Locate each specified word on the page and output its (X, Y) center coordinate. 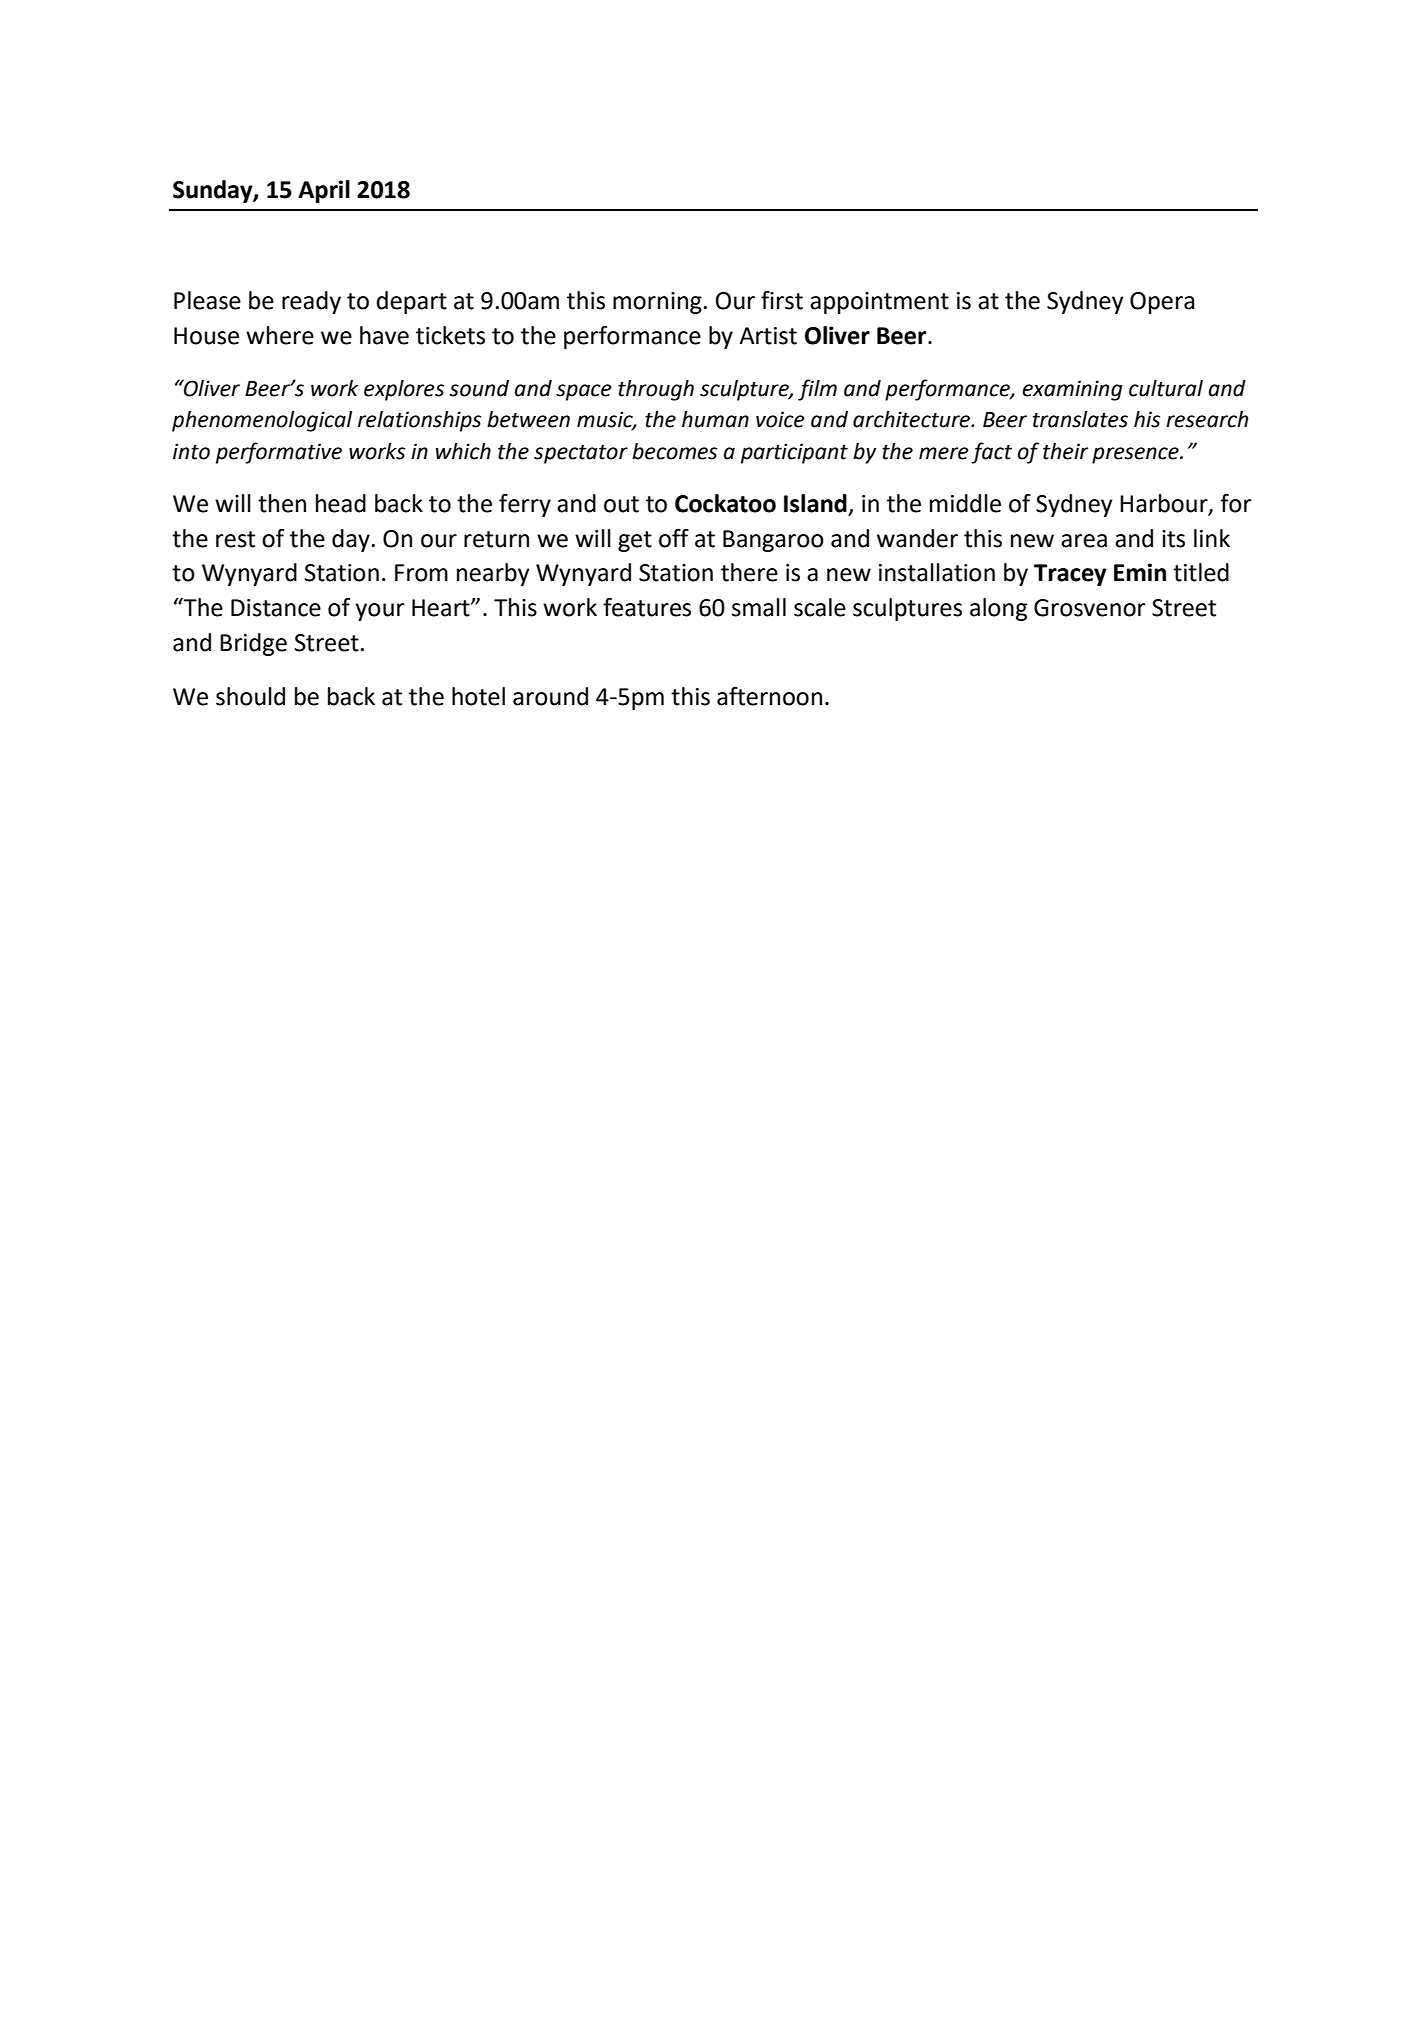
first (782, 300)
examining (1072, 390)
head (341, 503)
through (656, 390)
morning (657, 303)
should (250, 696)
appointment (879, 303)
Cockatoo (725, 503)
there (749, 572)
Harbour (1165, 504)
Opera (1162, 303)
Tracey (1070, 575)
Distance (276, 608)
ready (311, 302)
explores (404, 390)
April (324, 191)
